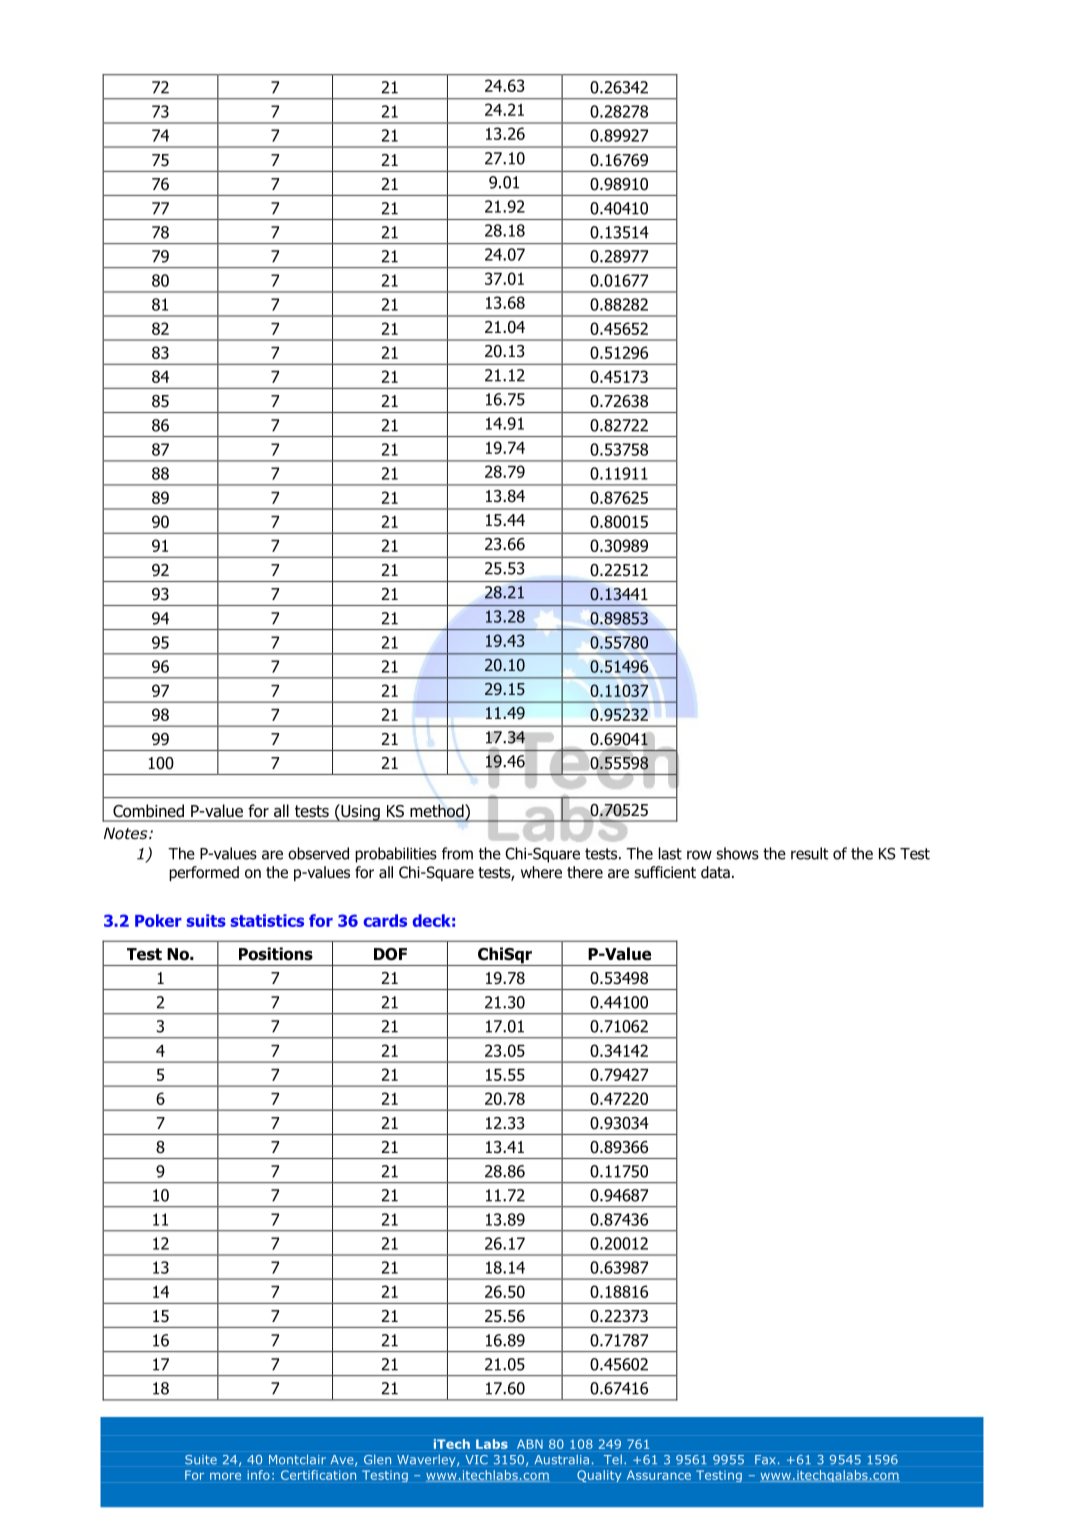 The image size is (1084, 1533). I want to click on performed, so click(204, 873).
